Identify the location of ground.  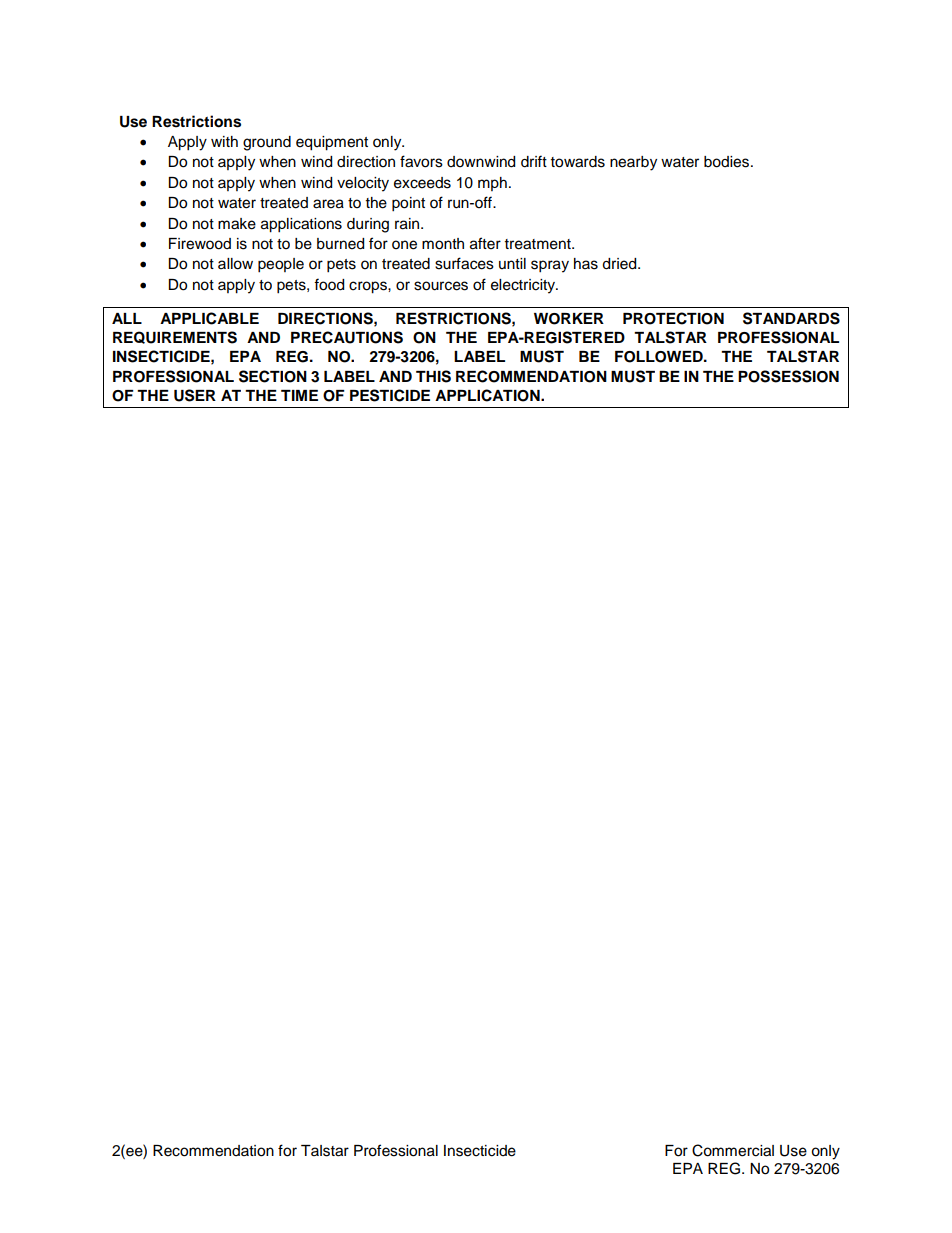
(267, 143).
